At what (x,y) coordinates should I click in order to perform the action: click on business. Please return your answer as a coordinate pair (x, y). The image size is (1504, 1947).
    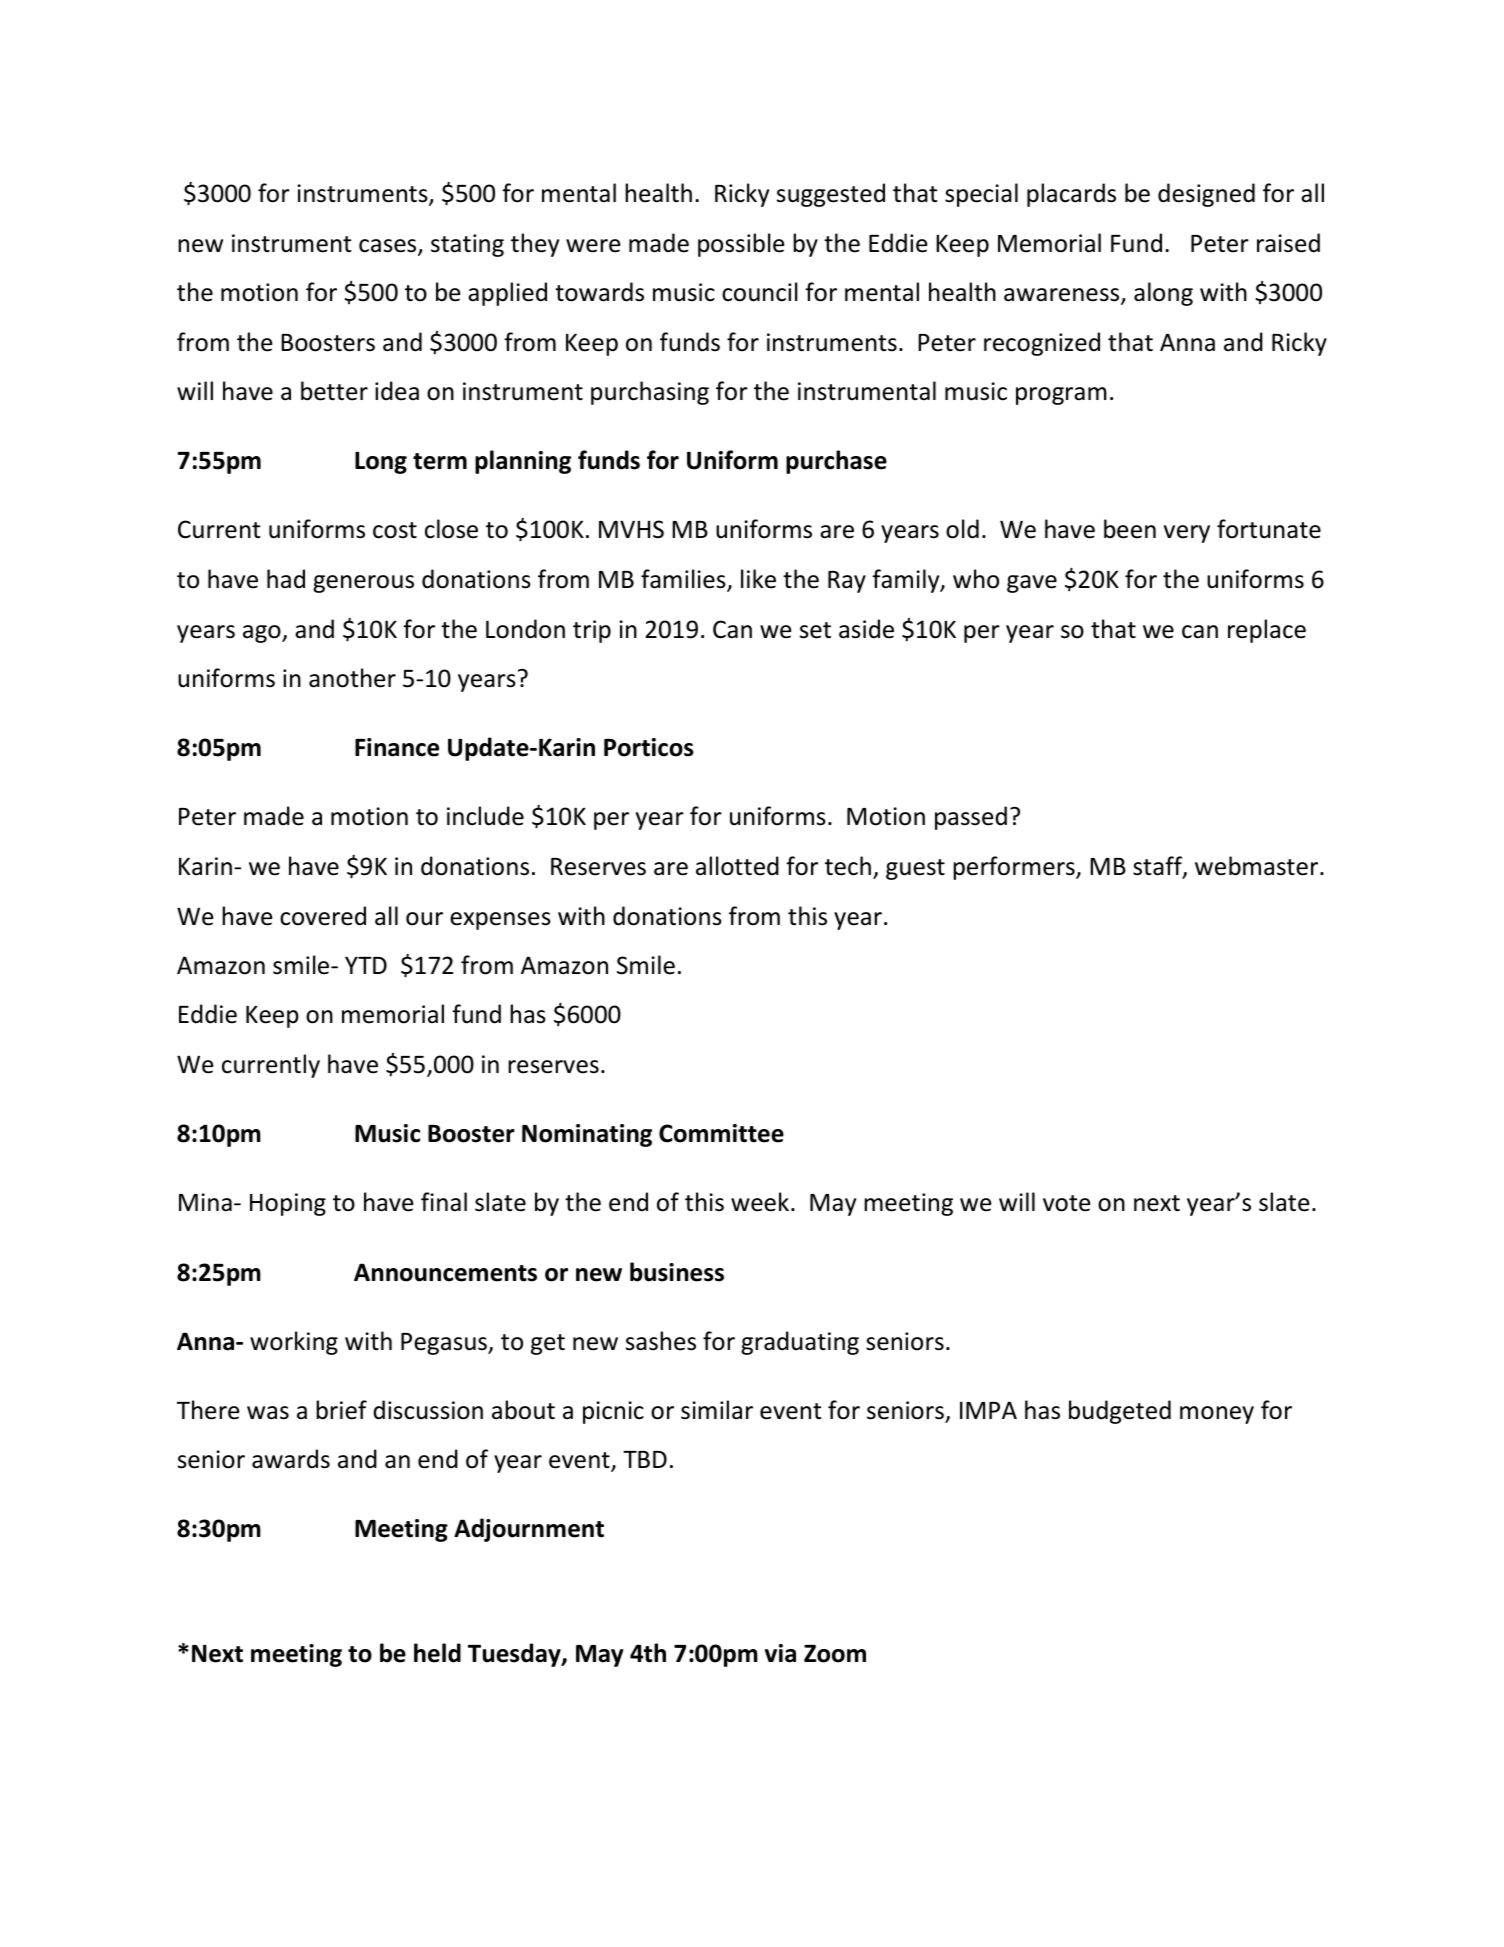
    Looking at the image, I should click on (677, 1272).
